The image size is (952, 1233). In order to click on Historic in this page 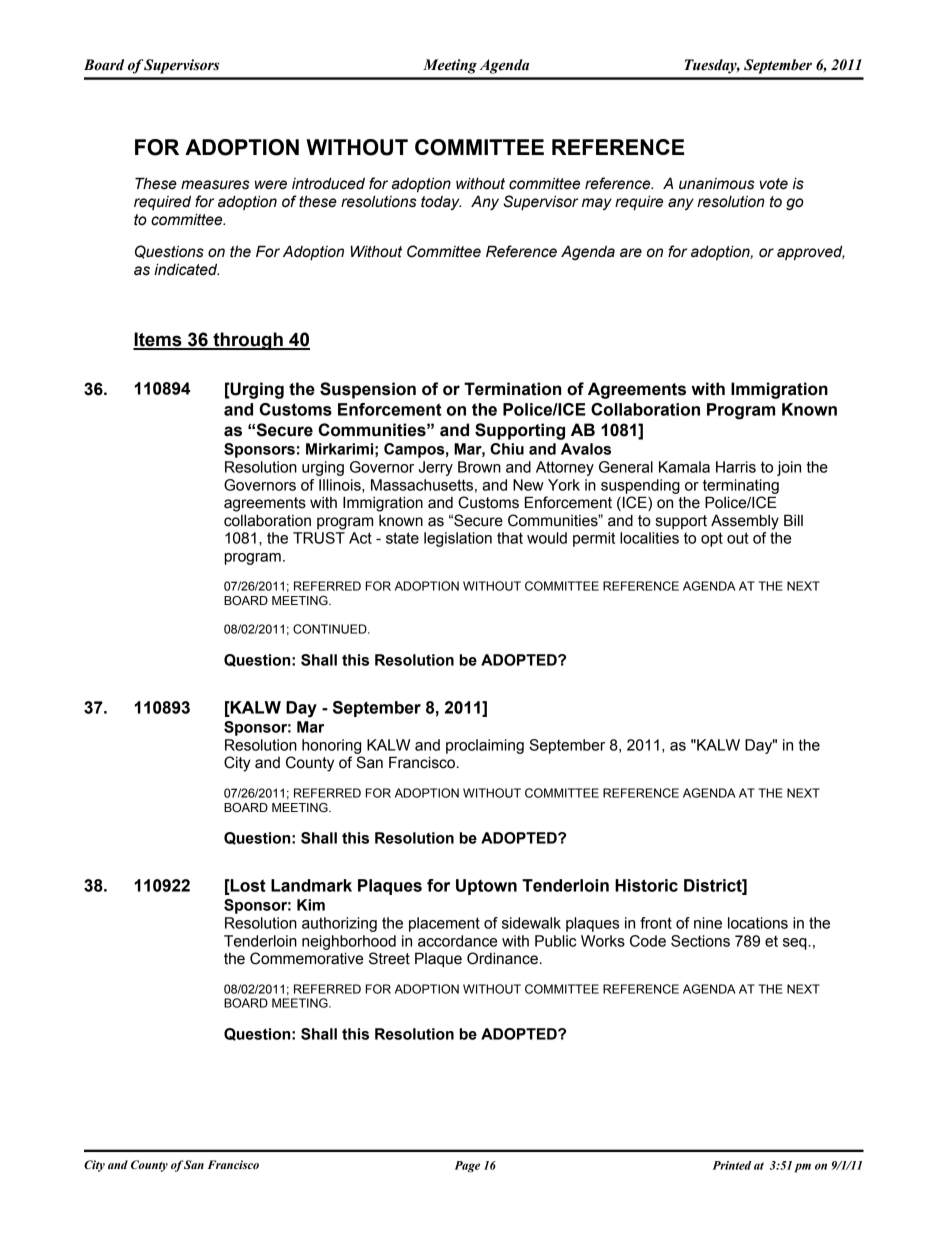, I will do `click(646, 885)`.
